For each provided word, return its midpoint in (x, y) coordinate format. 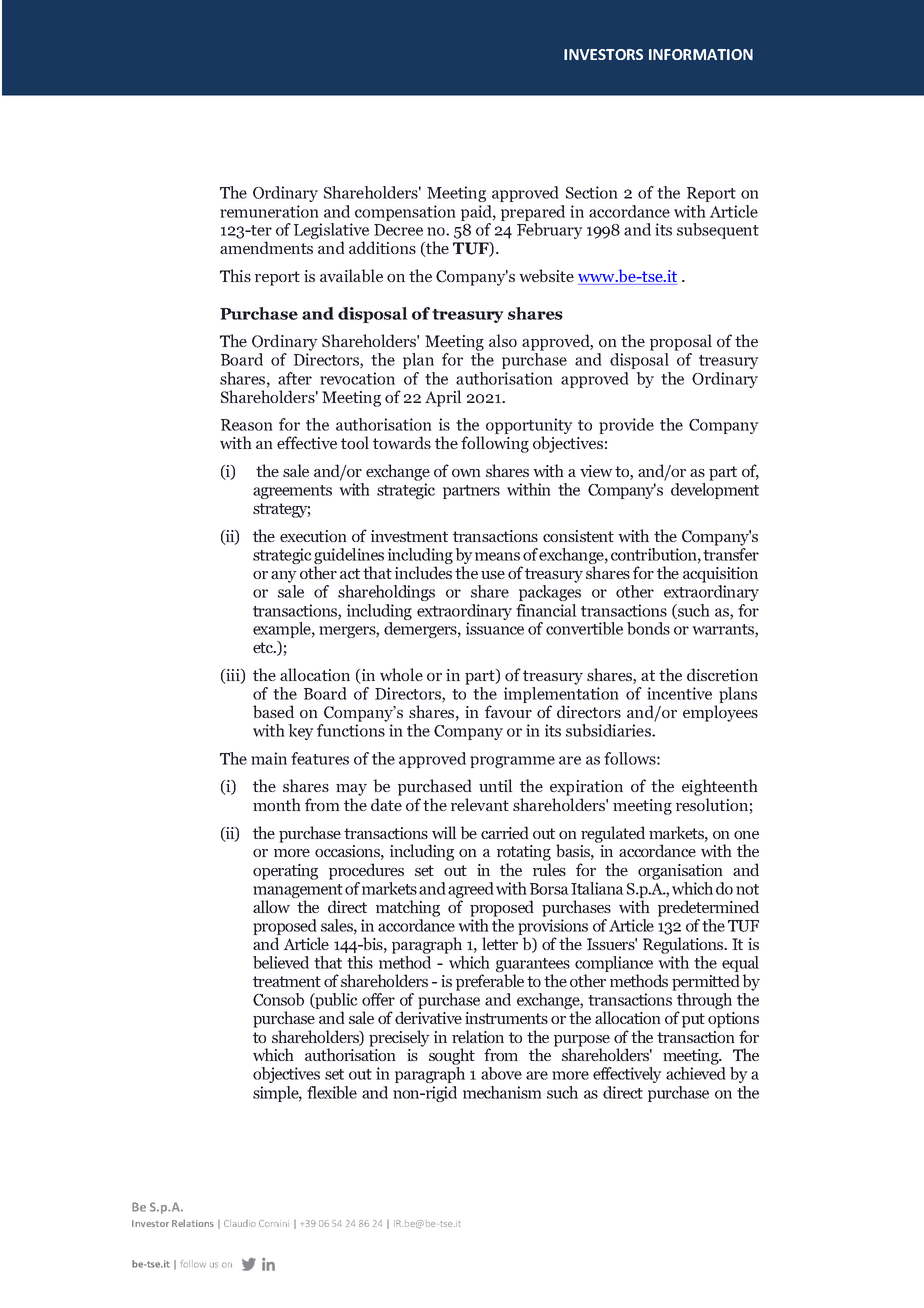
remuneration (269, 211)
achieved (696, 1073)
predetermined (708, 908)
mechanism (502, 1092)
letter (500, 943)
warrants (724, 630)
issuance (495, 628)
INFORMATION (701, 54)
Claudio (240, 1223)
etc (264, 647)
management (298, 892)
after (295, 378)
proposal (681, 342)
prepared (533, 214)
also (503, 340)
